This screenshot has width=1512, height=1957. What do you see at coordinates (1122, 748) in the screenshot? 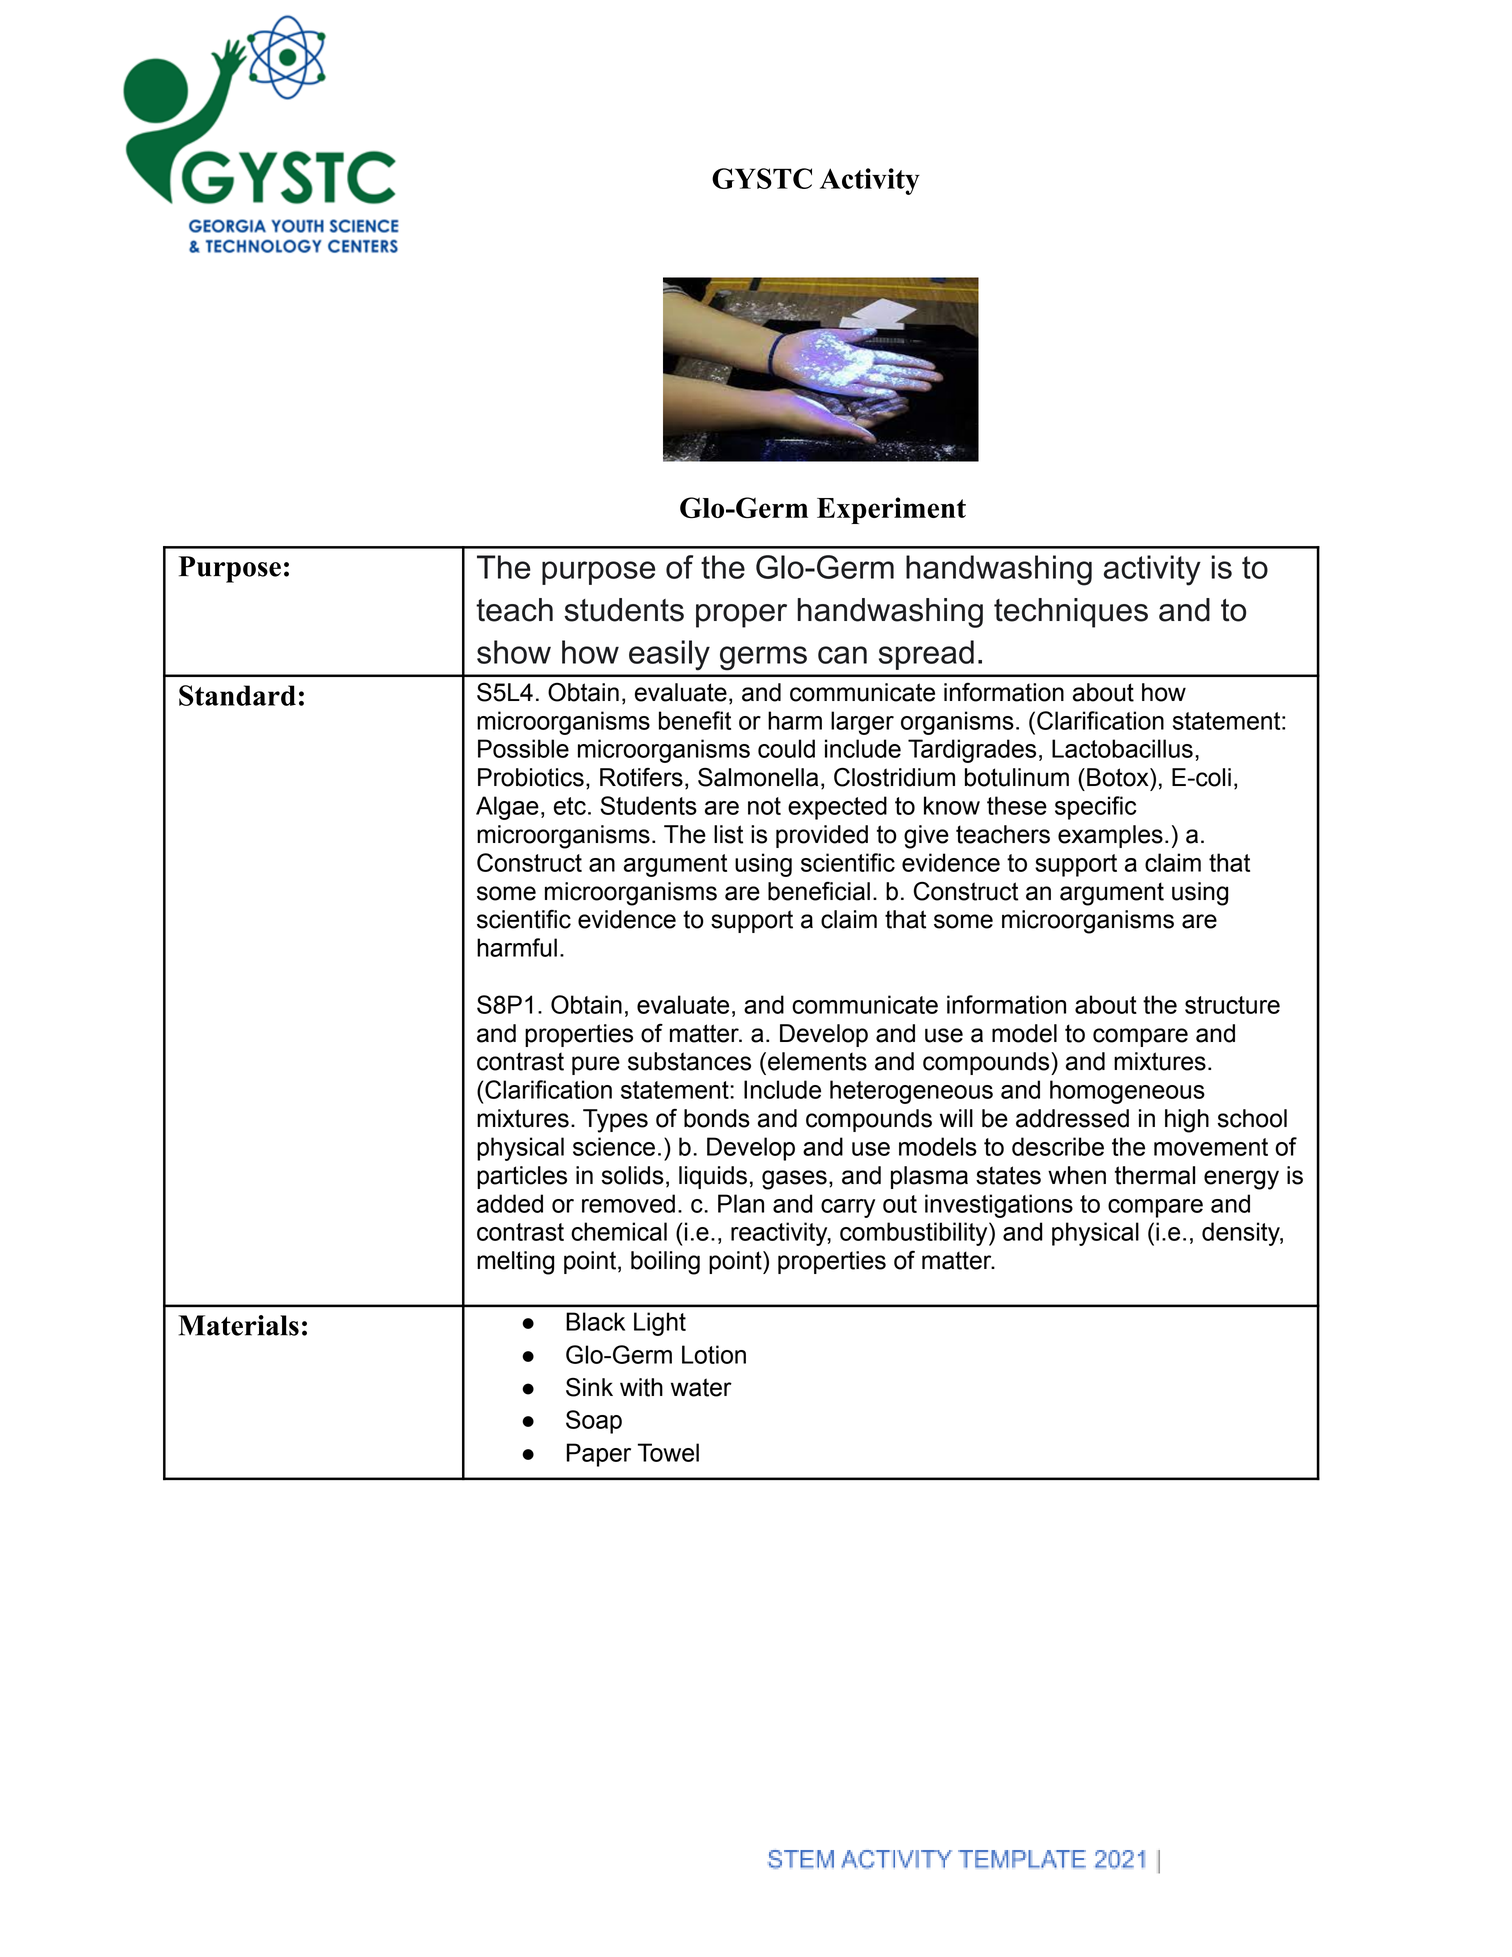
I see `Lactobacillus` at bounding box center [1122, 748].
